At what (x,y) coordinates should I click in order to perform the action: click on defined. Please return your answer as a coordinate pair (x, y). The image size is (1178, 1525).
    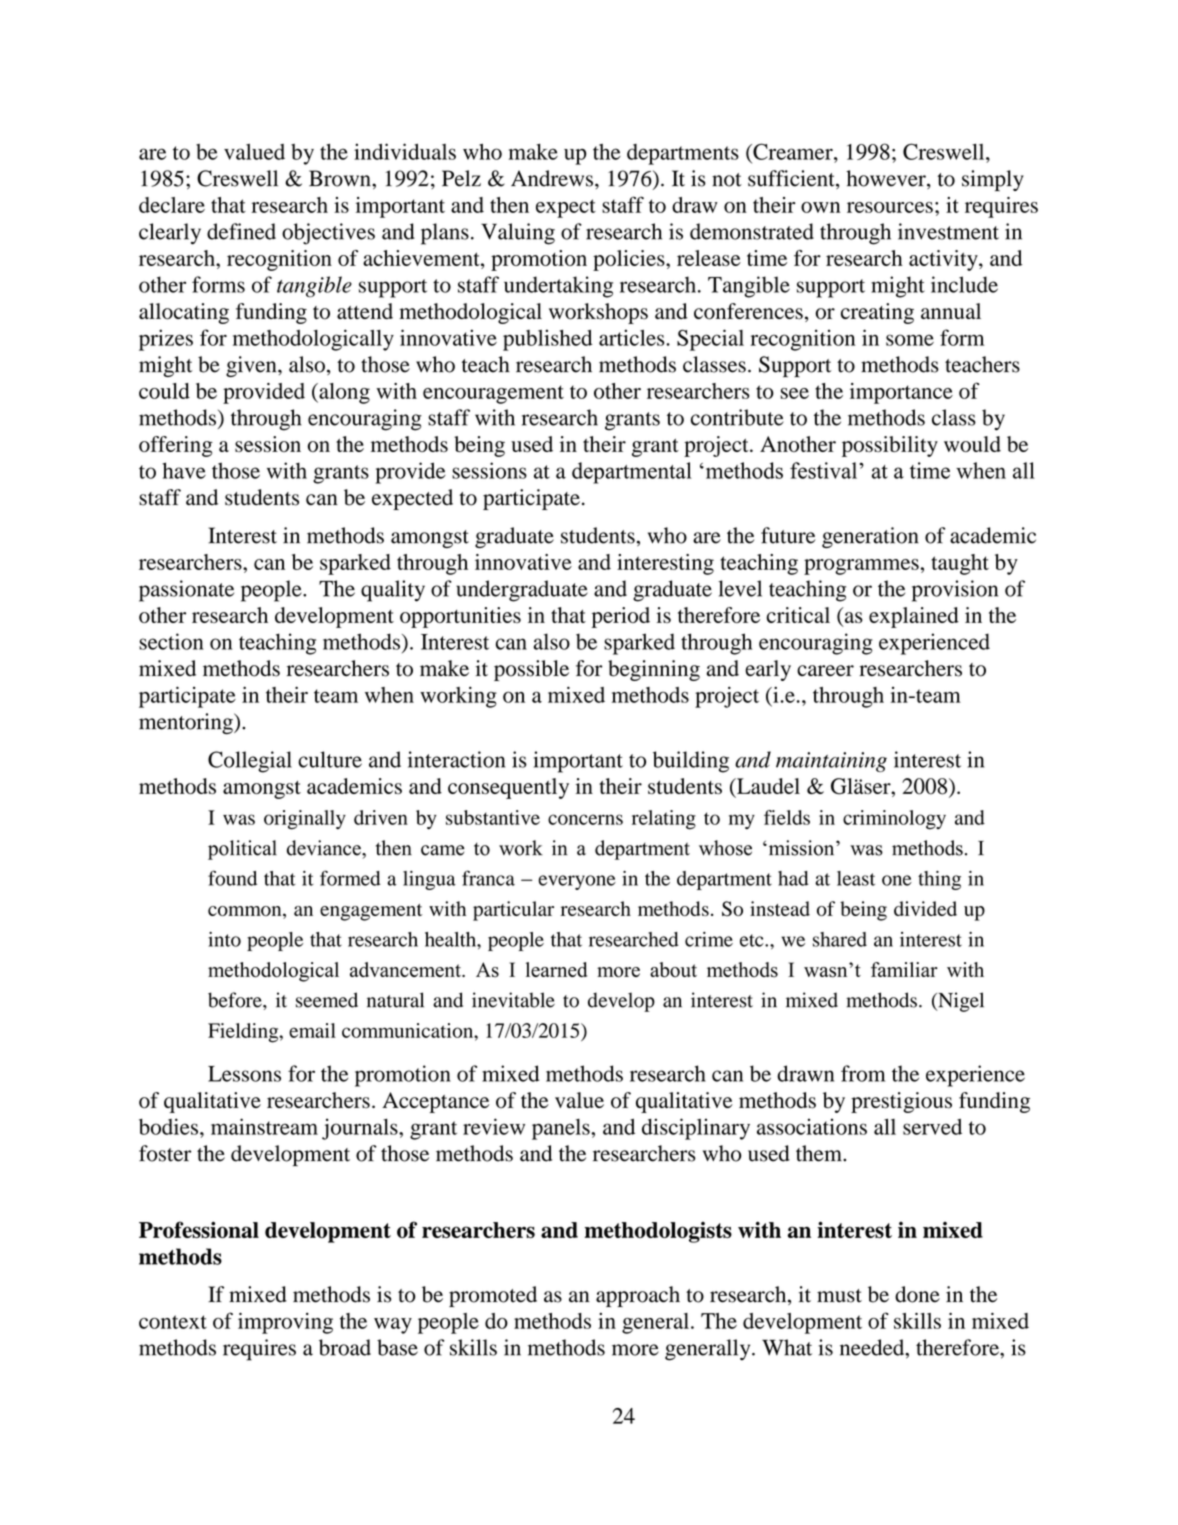
    Looking at the image, I should click on (241, 231).
